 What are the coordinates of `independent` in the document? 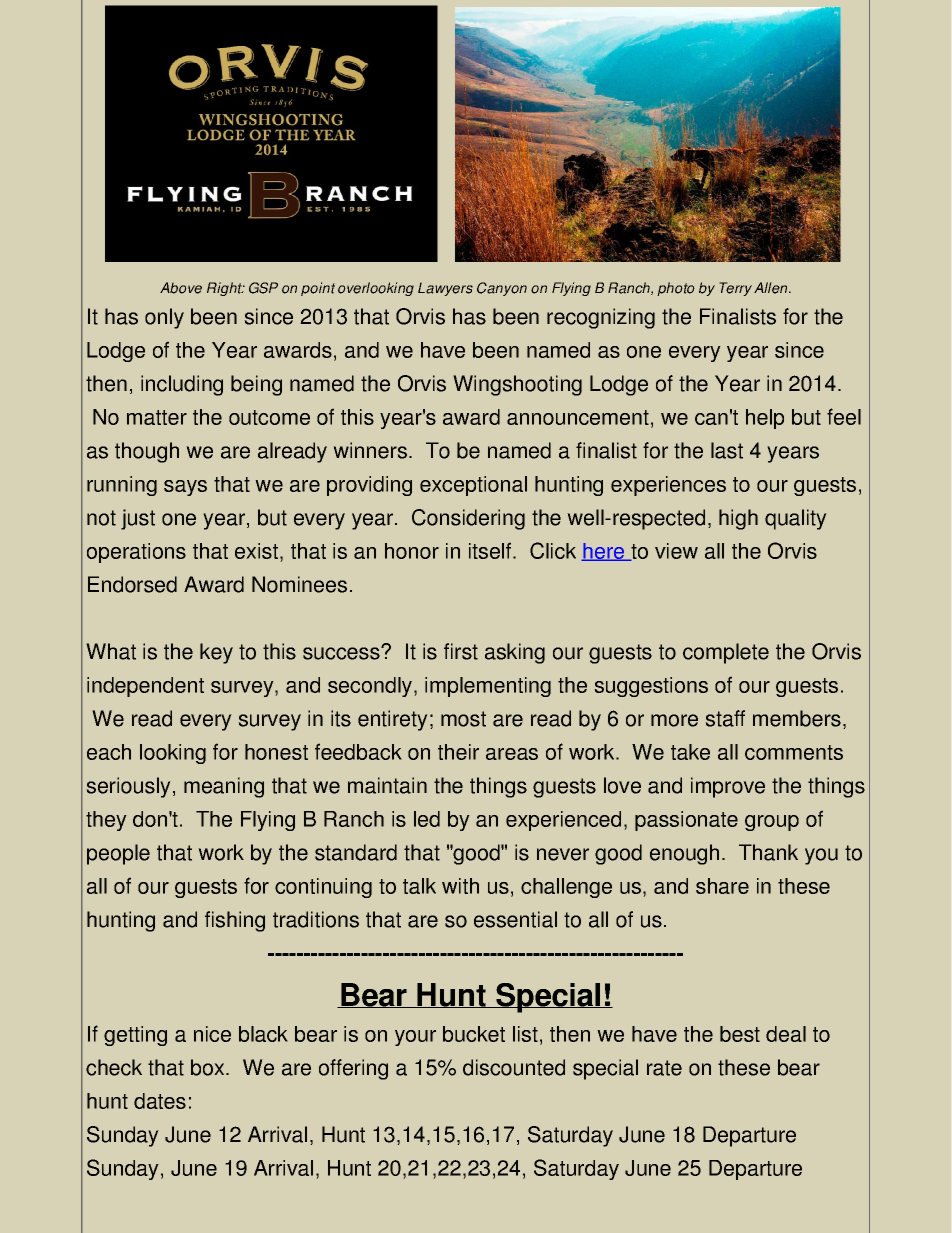 It's located at (145, 687).
